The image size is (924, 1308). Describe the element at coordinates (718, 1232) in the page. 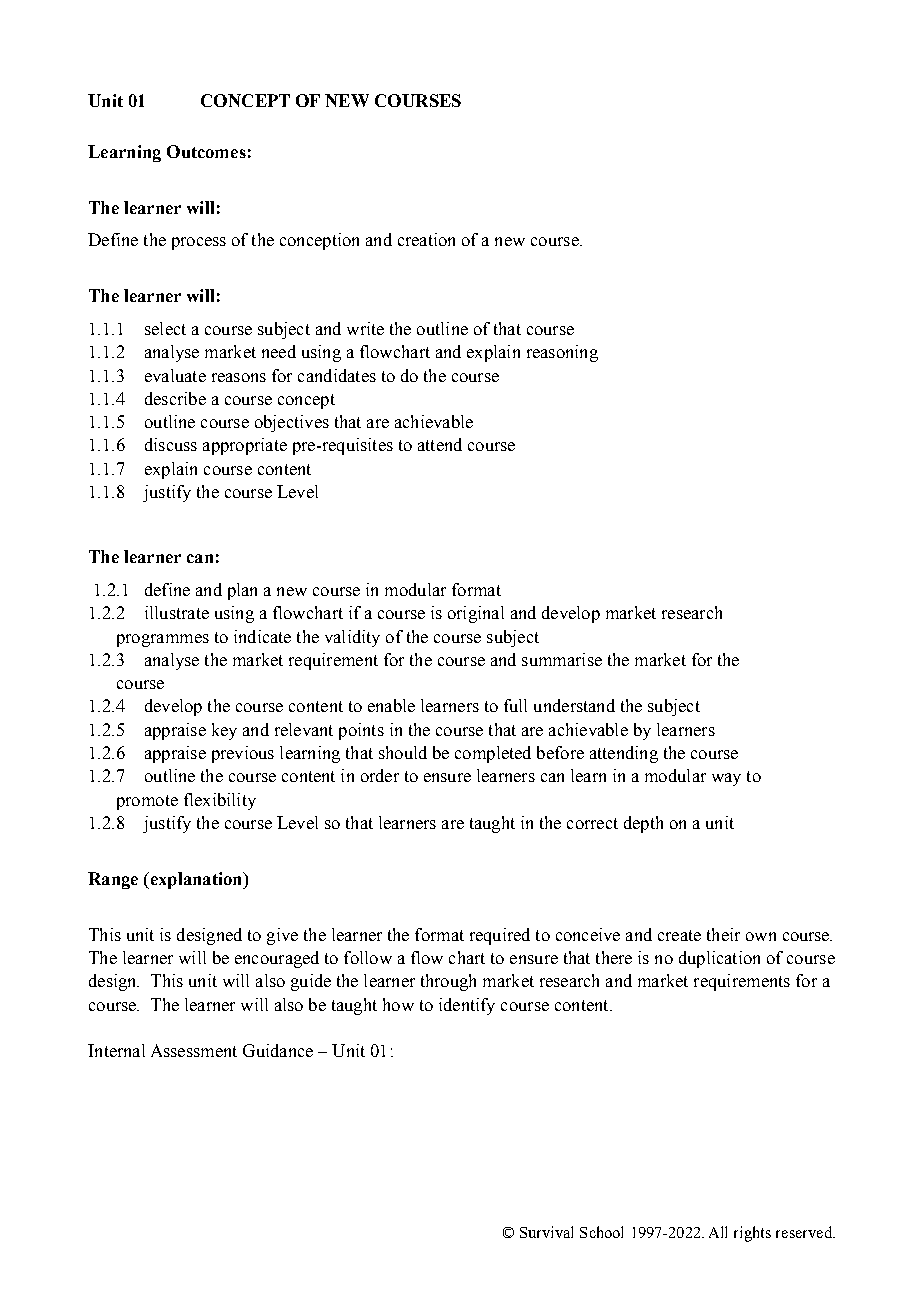

I see `All` at that location.
